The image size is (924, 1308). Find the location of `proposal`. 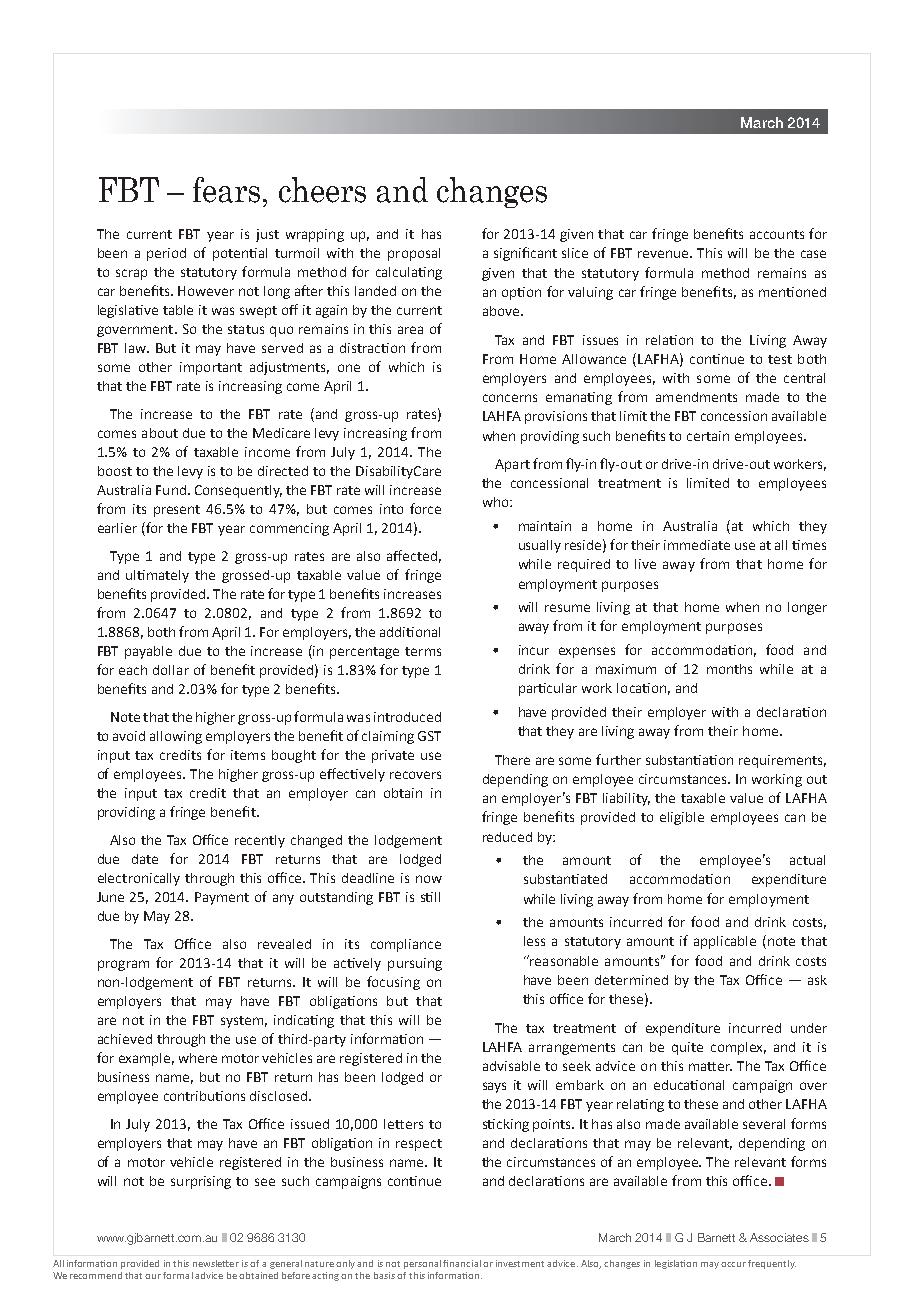

proposal is located at coordinates (414, 254).
